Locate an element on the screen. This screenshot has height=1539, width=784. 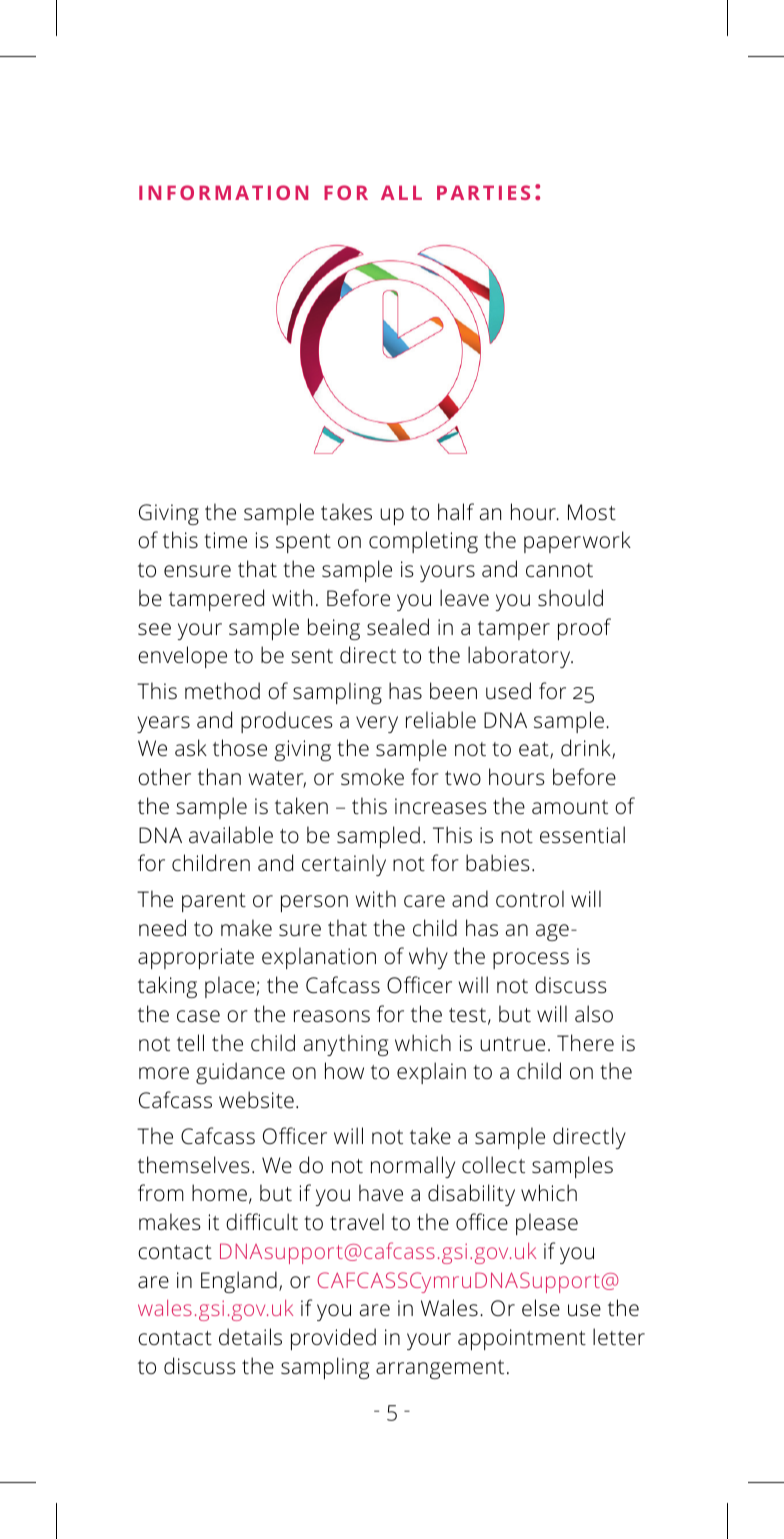
smoke is located at coordinates (372, 777).
